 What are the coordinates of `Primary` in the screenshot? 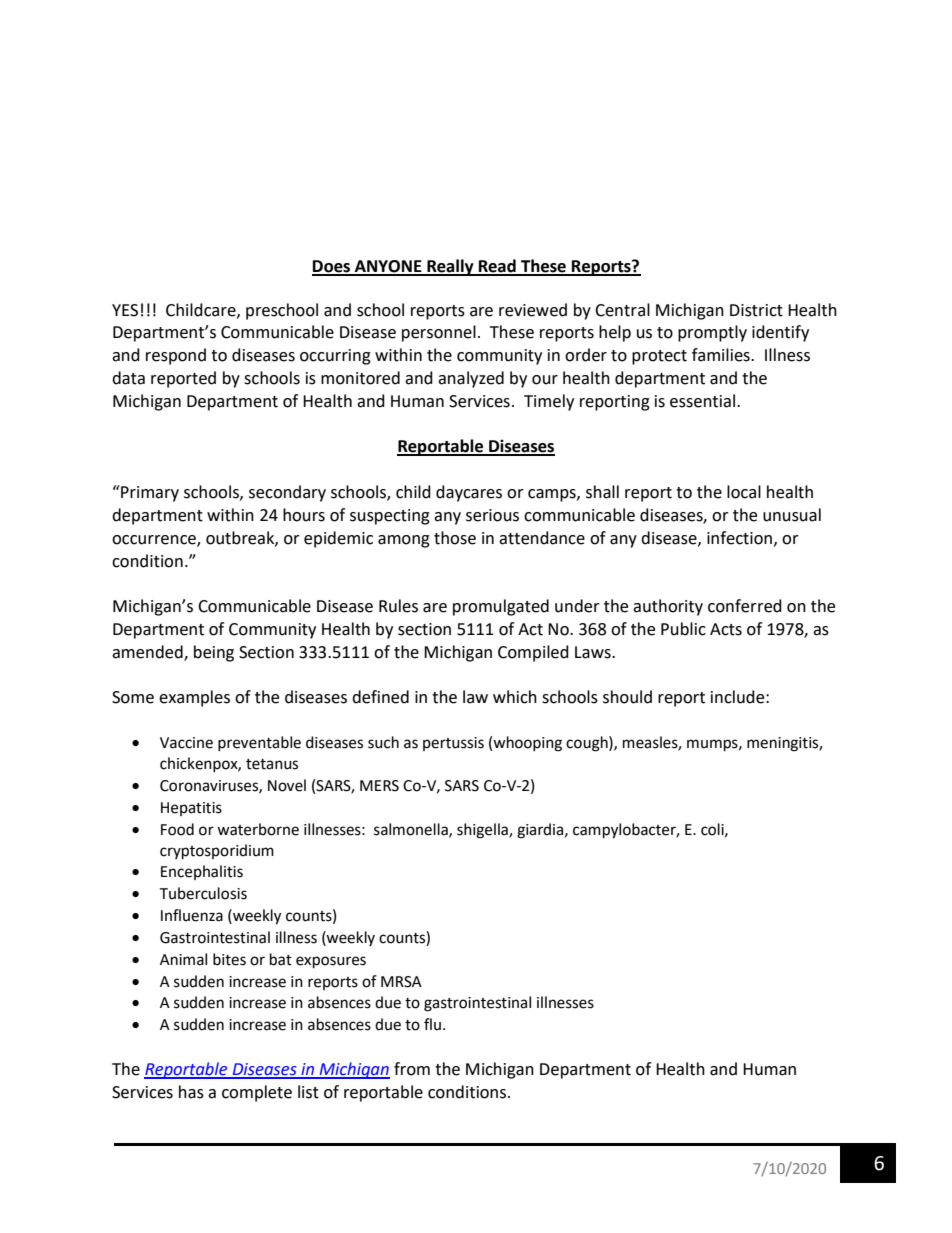 It's located at (149, 493).
